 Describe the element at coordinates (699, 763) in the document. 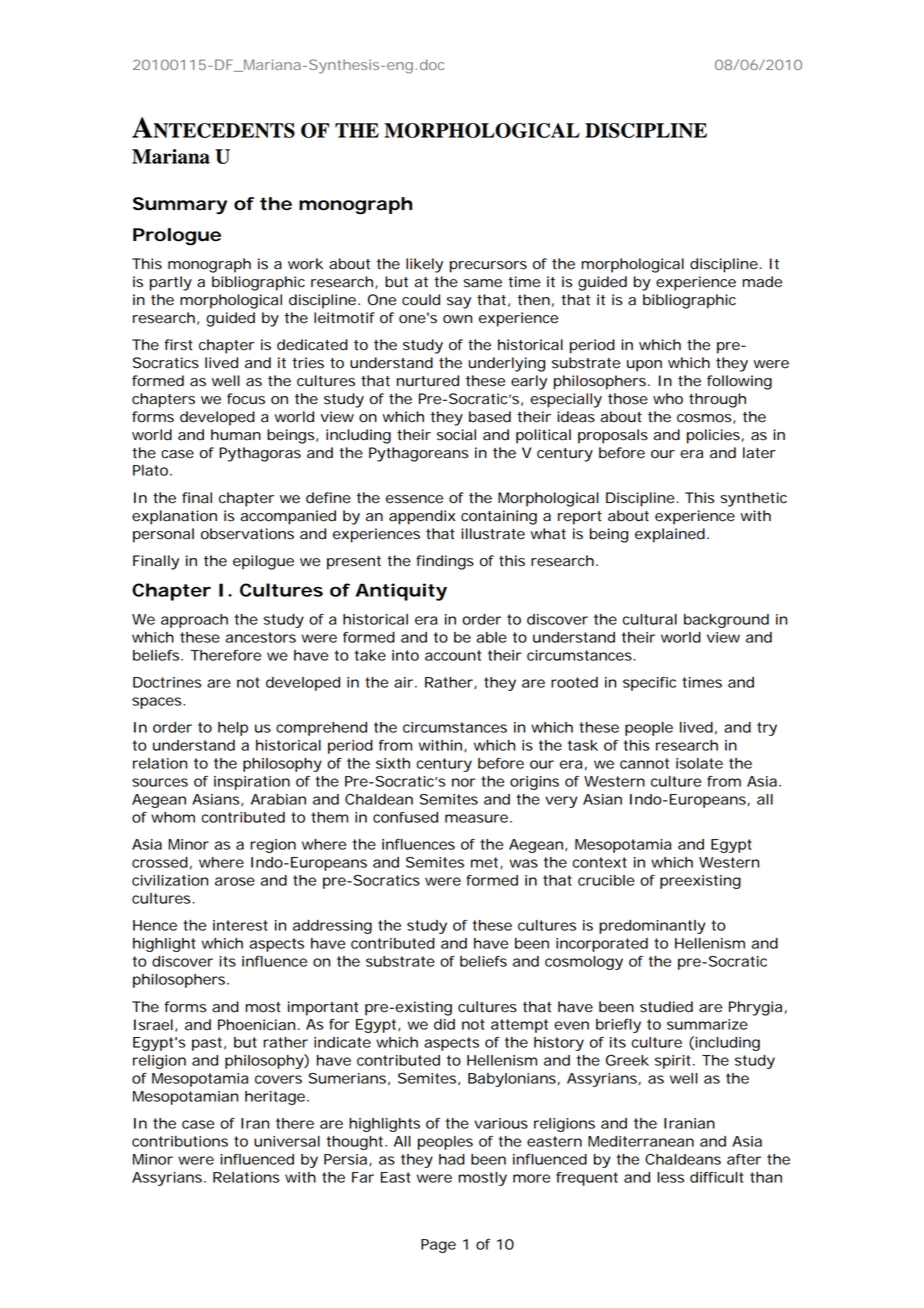

I see `isolate` at that location.
